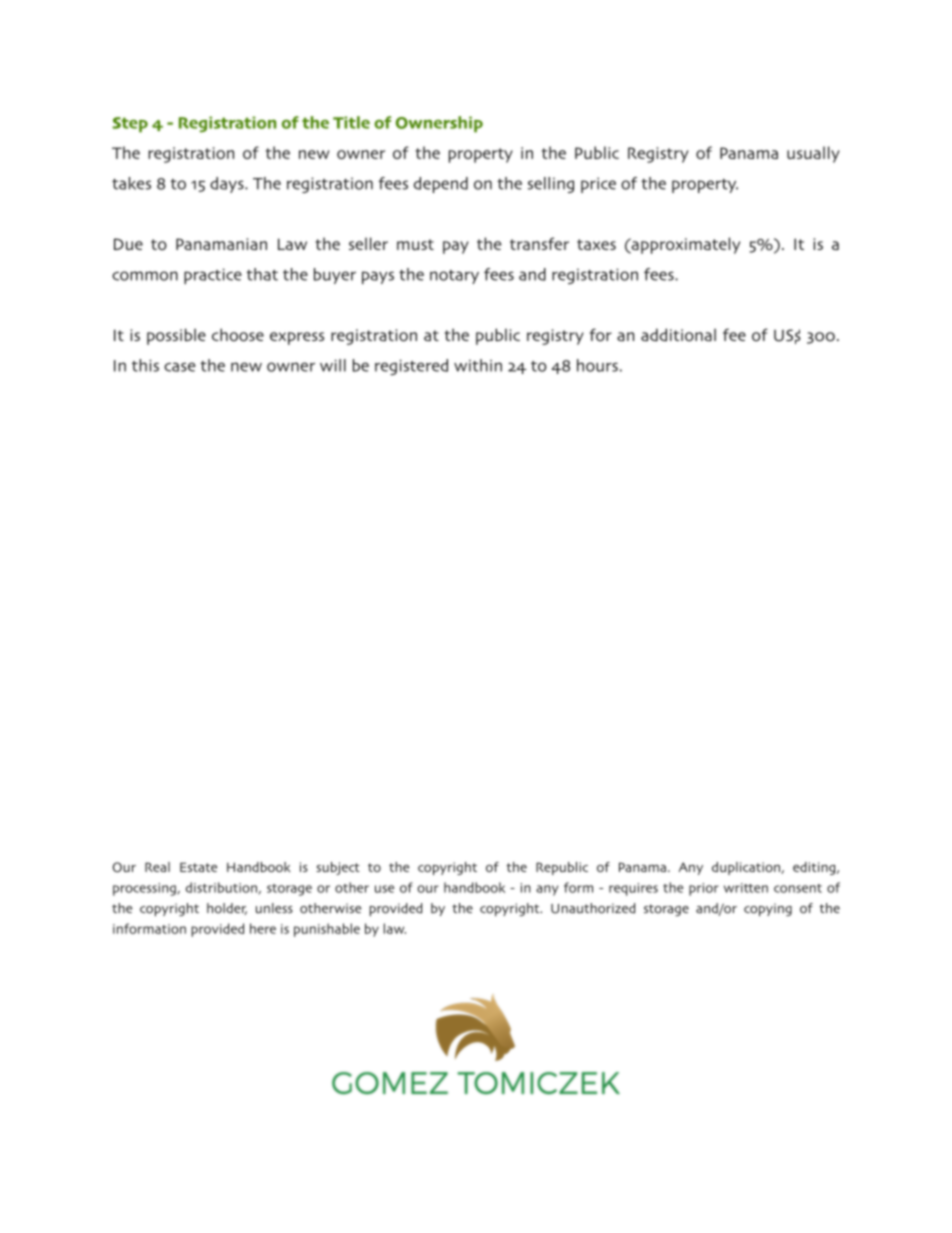 This document has width=952, height=1233. I want to click on usually, so click(813, 154).
